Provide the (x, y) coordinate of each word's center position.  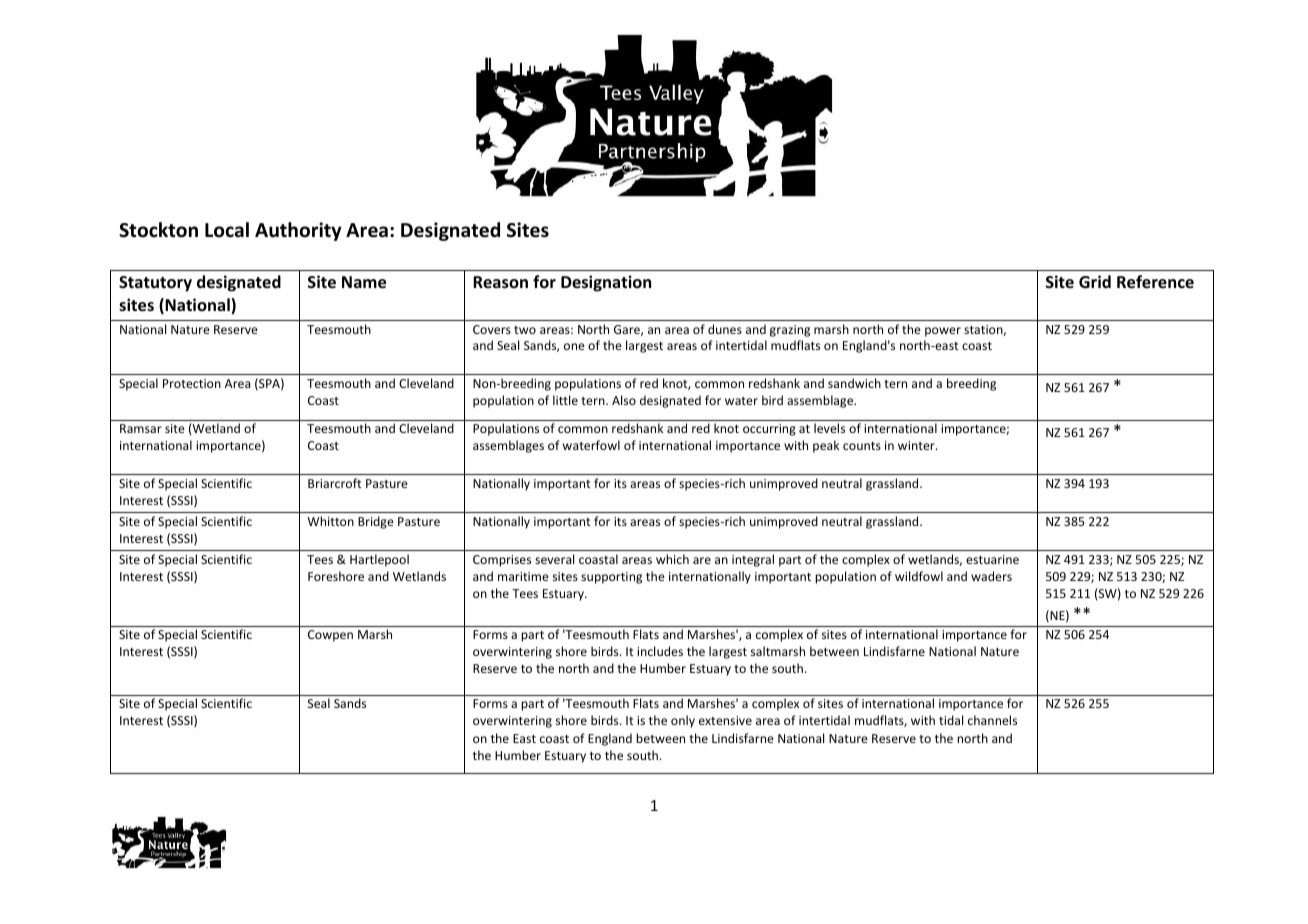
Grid (1095, 281)
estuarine (992, 559)
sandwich (854, 383)
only (683, 721)
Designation (606, 283)
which (672, 559)
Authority (298, 231)
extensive (725, 720)
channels (992, 720)
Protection (192, 383)
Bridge (376, 522)
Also (624, 400)
